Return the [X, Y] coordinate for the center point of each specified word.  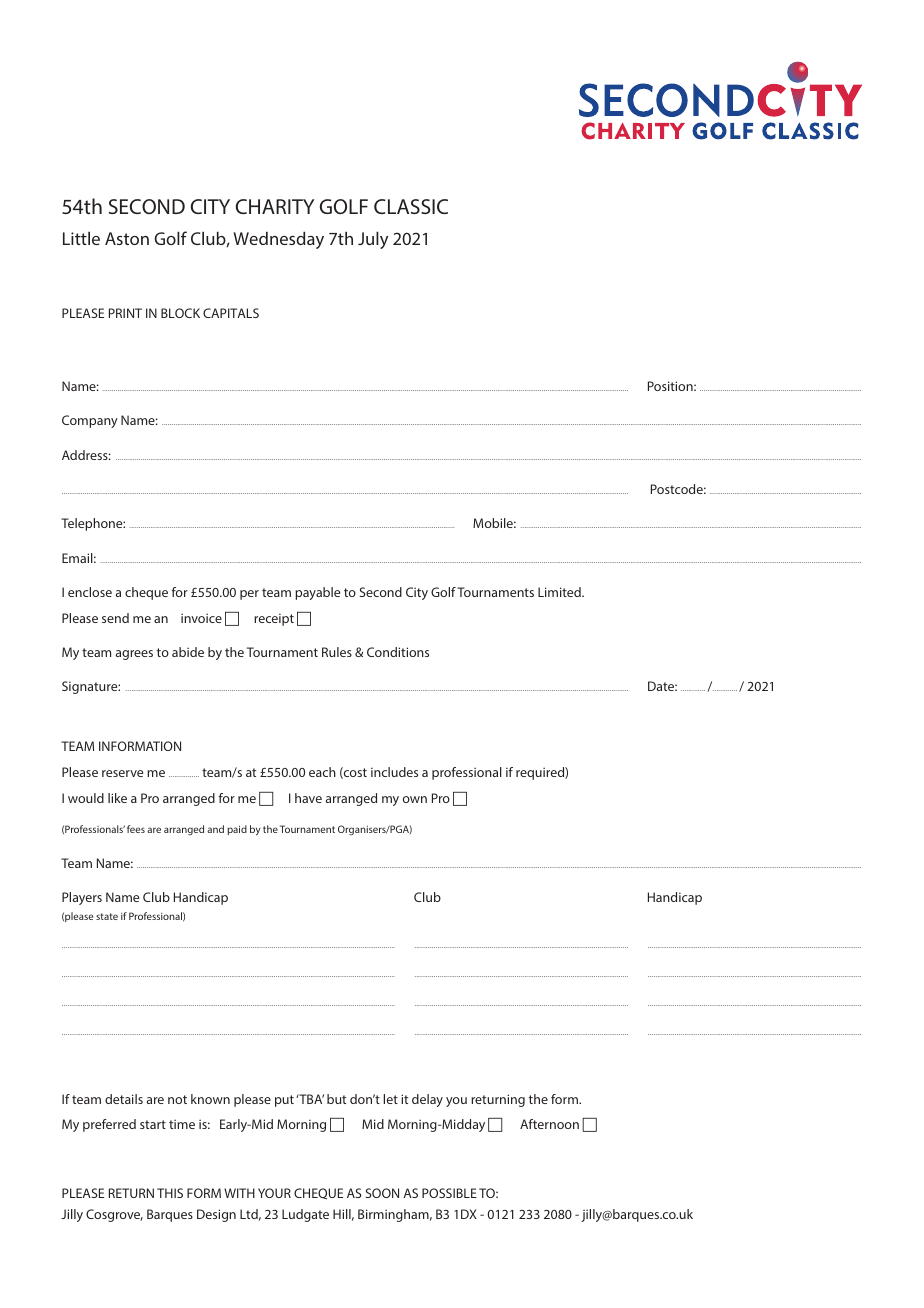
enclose [90, 592]
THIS [170, 1193]
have [308, 798]
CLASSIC [411, 206]
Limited [560, 592]
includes [394, 772]
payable [317, 593]
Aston [127, 238]
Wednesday [278, 240]
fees [136, 829]
